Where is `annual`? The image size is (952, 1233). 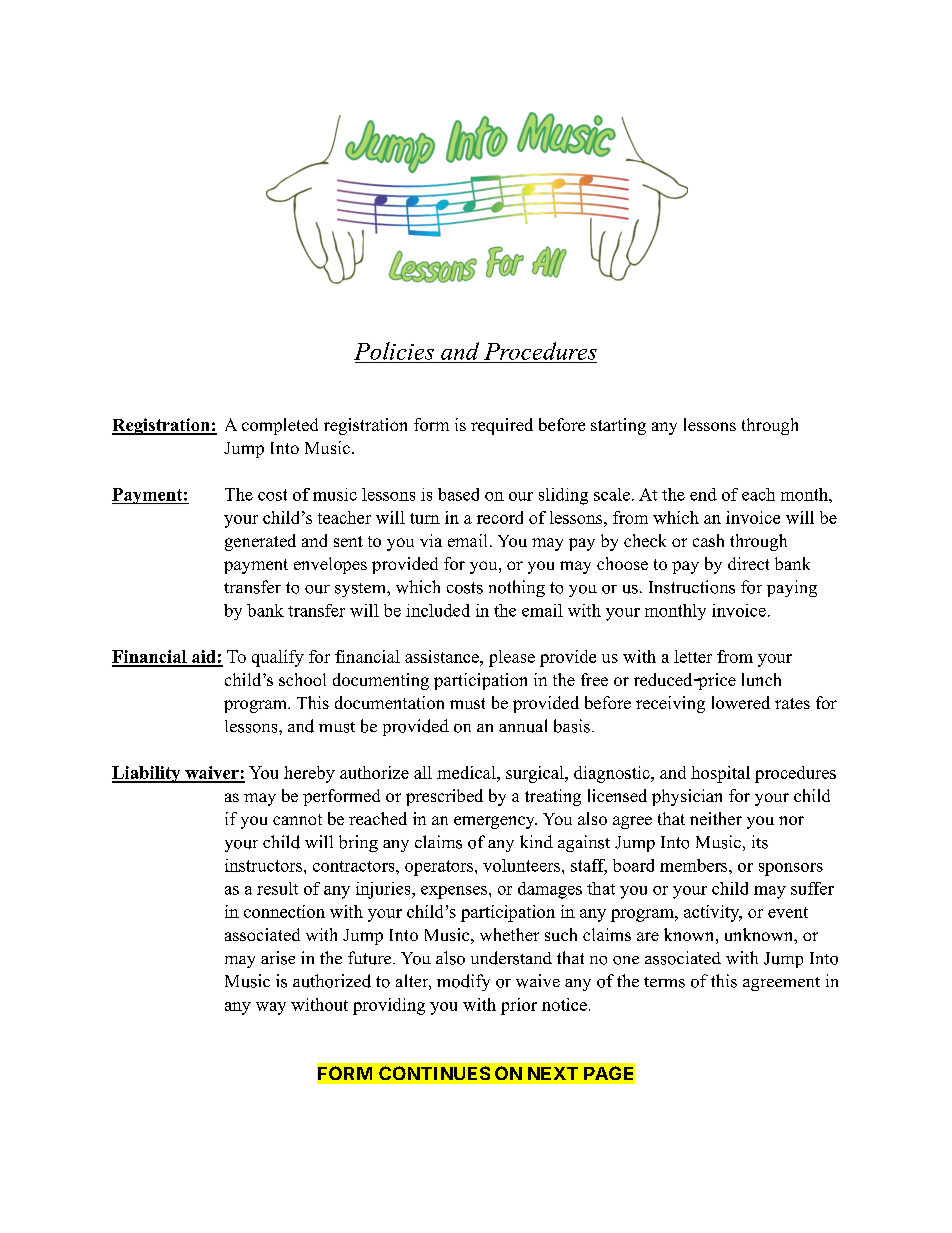 annual is located at coordinates (523, 726).
